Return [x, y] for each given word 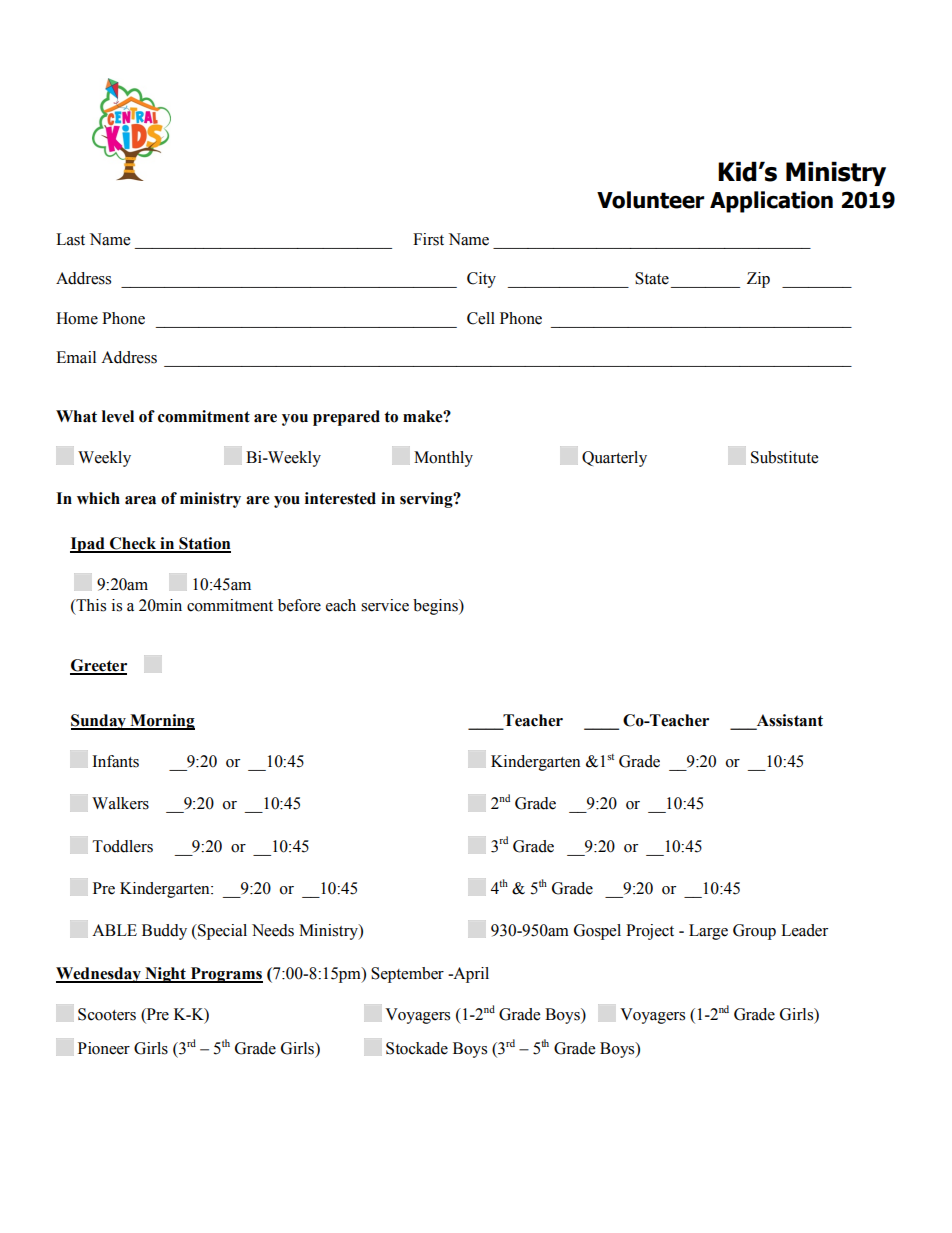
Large [708, 932]
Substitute [784, 457]
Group [754, 932]
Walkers [120, 803]
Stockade [417, 1048]
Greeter [98, 666]
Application [771, 202]
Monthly [443, 459]
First [428, 239]
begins [436, 607]
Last [70, 239]
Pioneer [104, 1048]
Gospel [597, 932]
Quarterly [614, 459]
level [118, 416]
